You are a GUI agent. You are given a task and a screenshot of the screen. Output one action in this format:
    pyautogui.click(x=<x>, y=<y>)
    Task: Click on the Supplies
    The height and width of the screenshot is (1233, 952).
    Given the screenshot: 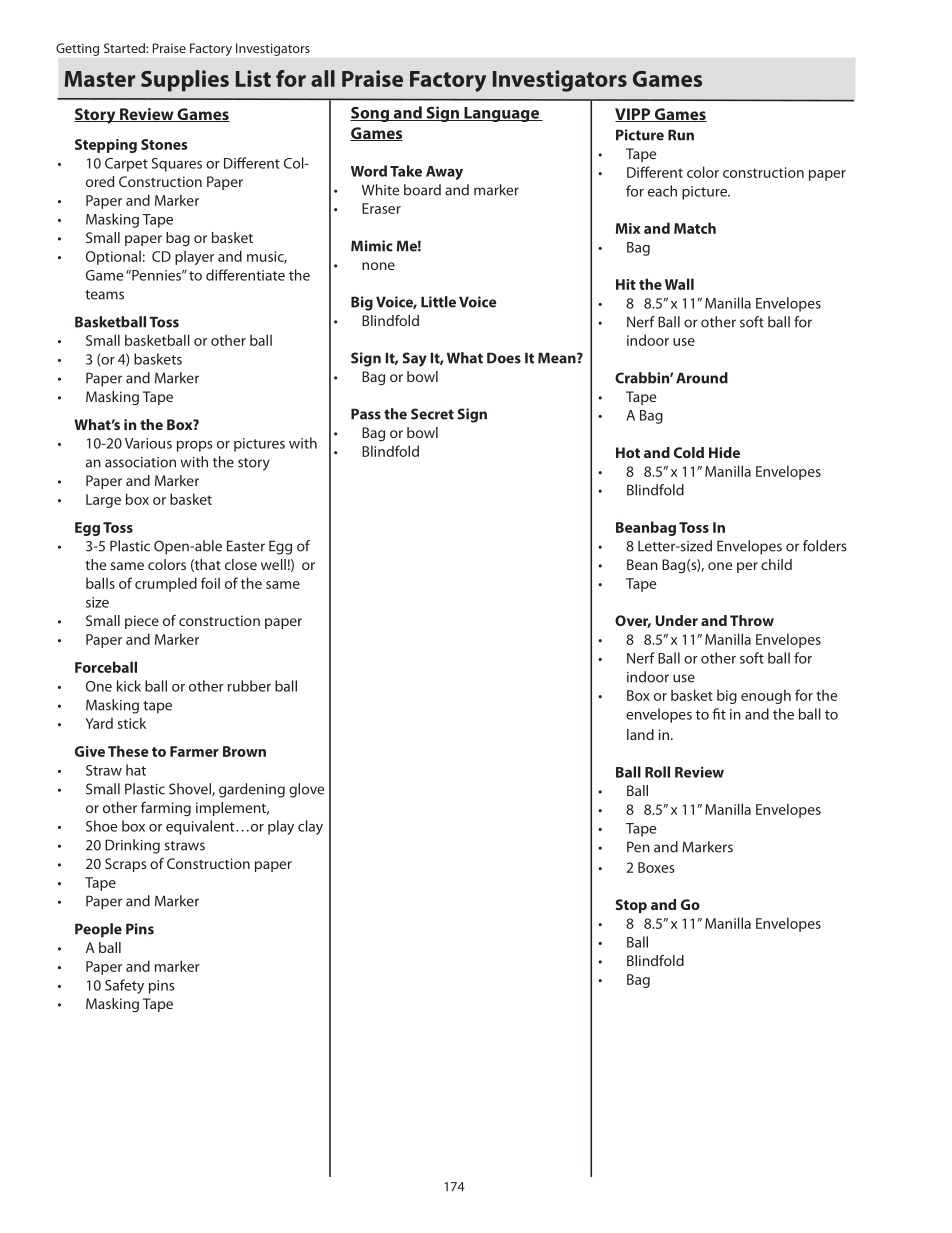 What is the action you would take?
    pyautogui.click(x=185, y=81)
